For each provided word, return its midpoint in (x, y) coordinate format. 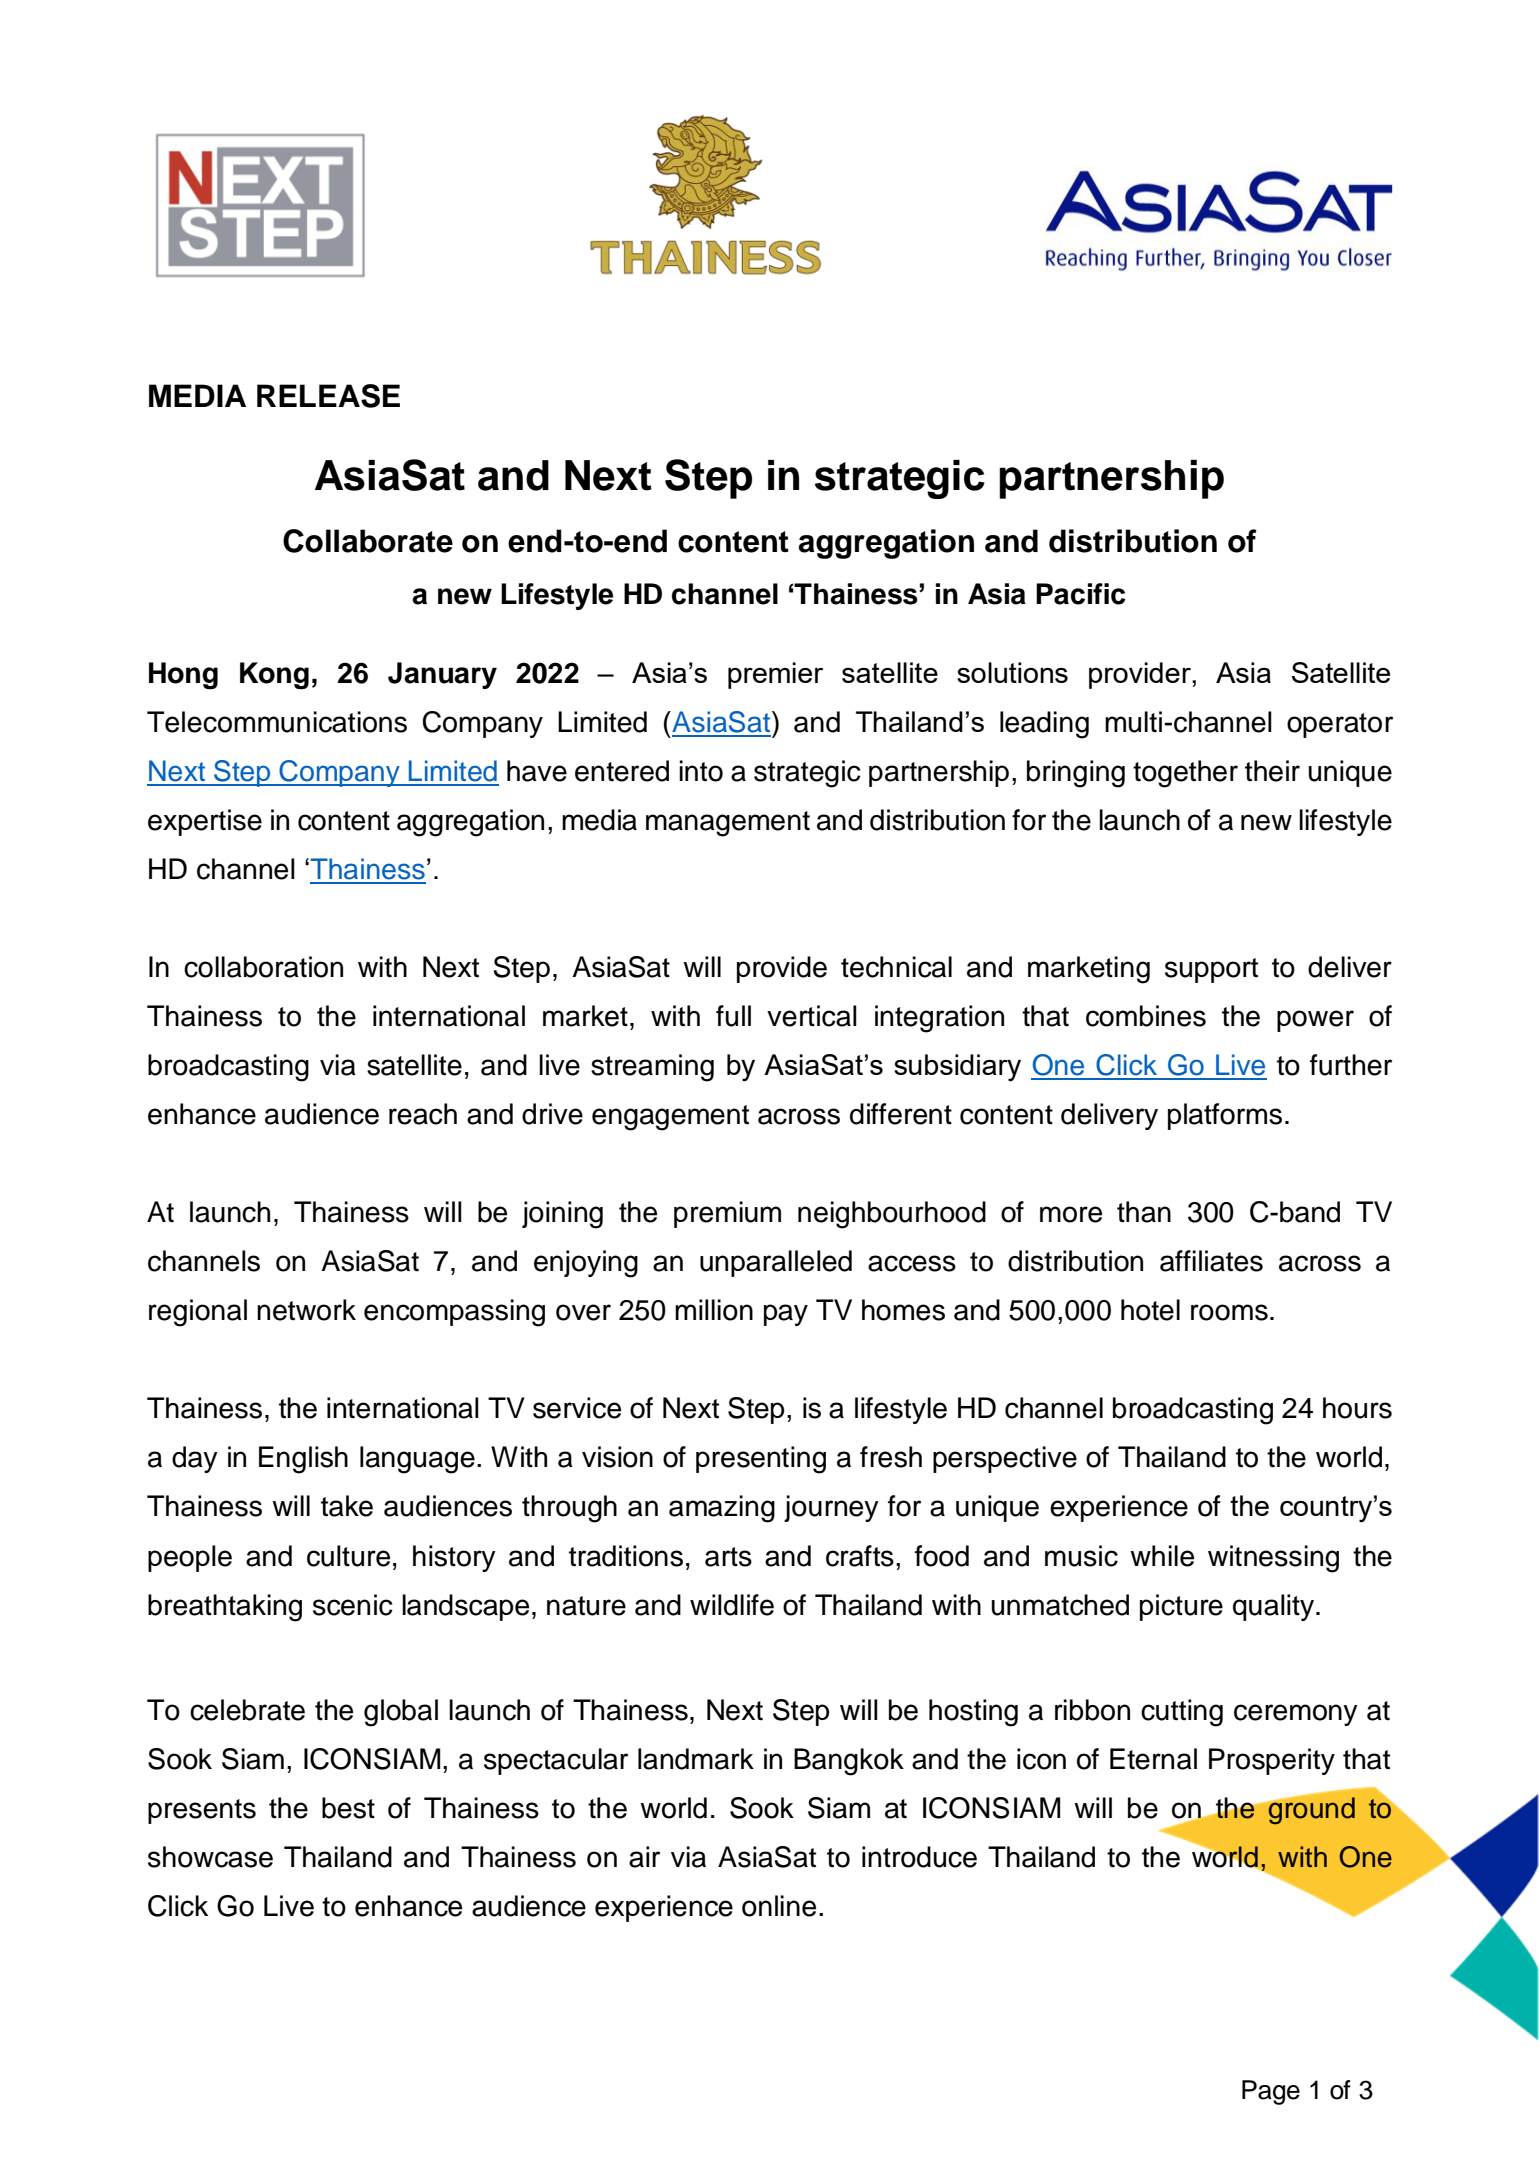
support (1211, 970)
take (347, 1506)
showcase (210, 1857)
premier (775, 675)
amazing (722, 1509)
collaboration (263, 967)
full (733, 1016)
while (1162, 1556)
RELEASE (328, 396)
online (779, 1906)
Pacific (1081, 594)
